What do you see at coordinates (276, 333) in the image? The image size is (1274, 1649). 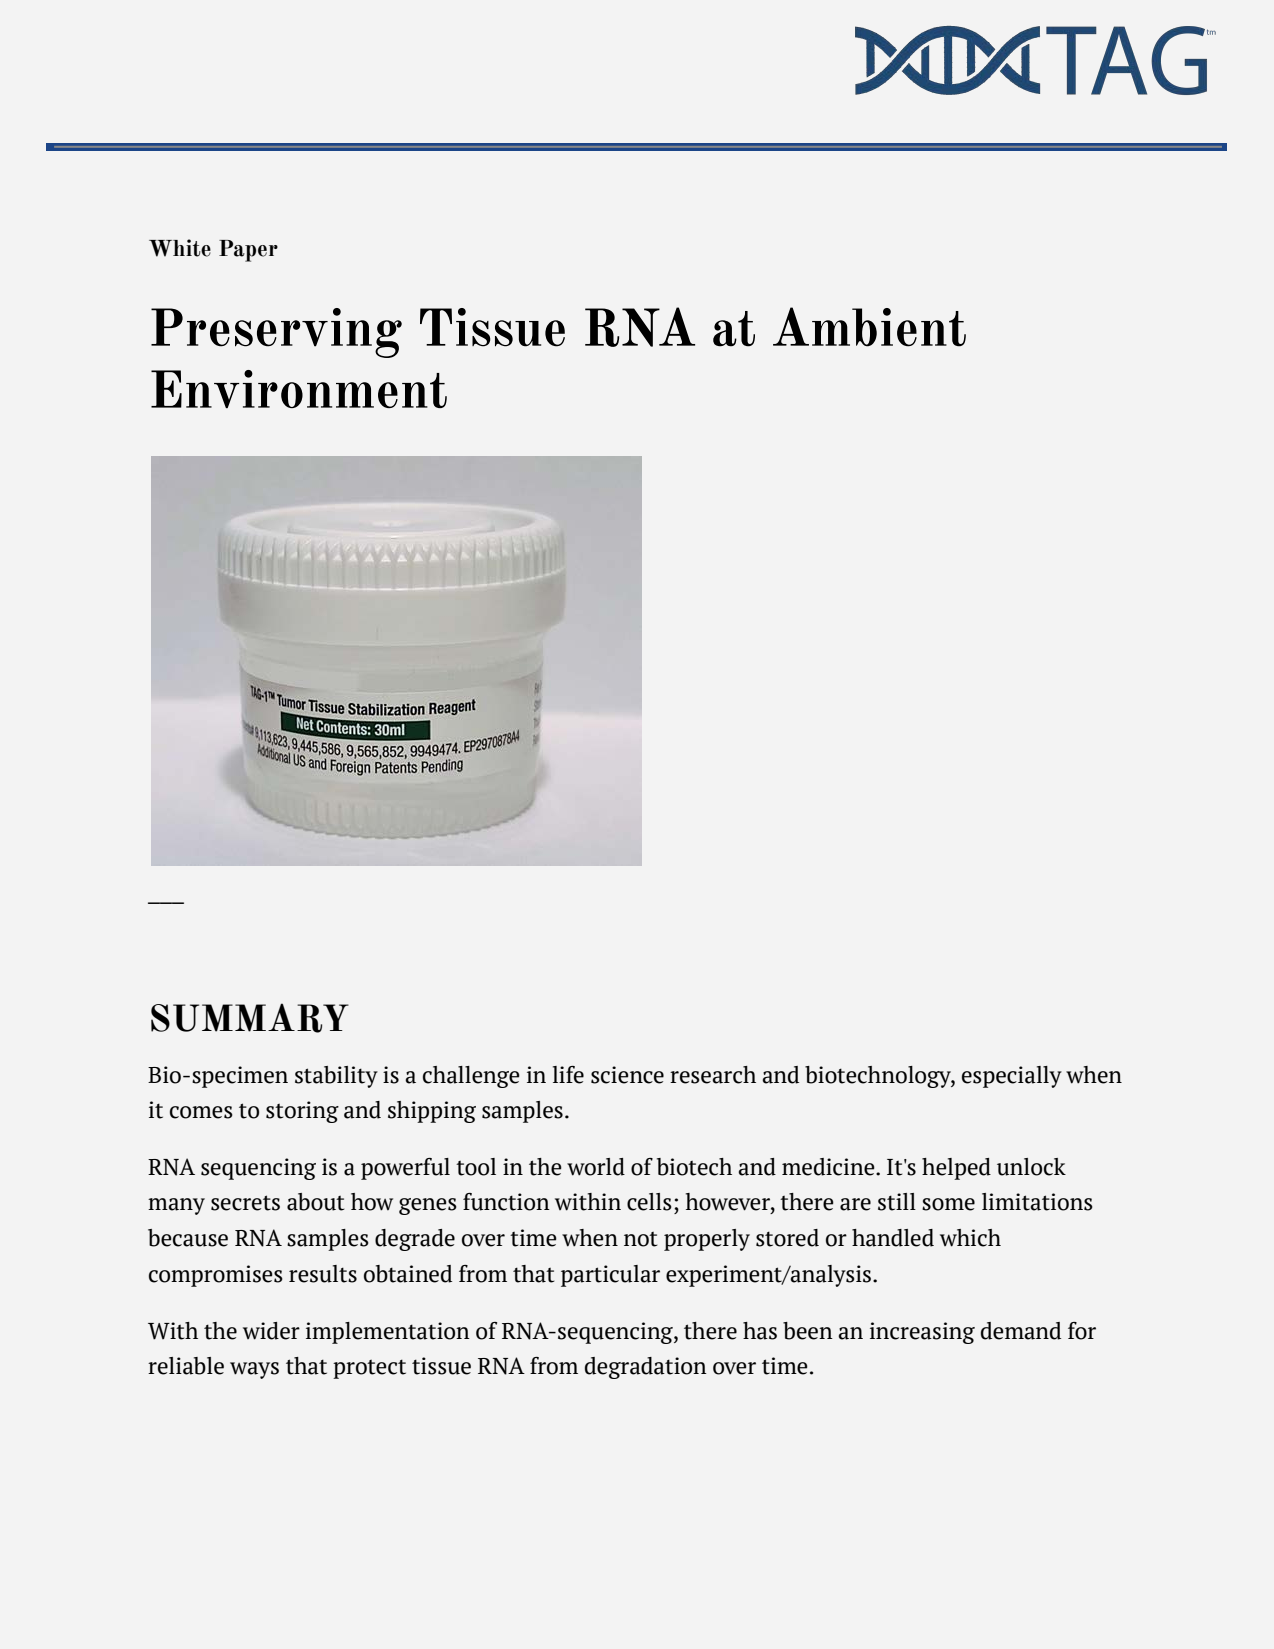 I see `Preserving` at bounding box center [276, 333].
